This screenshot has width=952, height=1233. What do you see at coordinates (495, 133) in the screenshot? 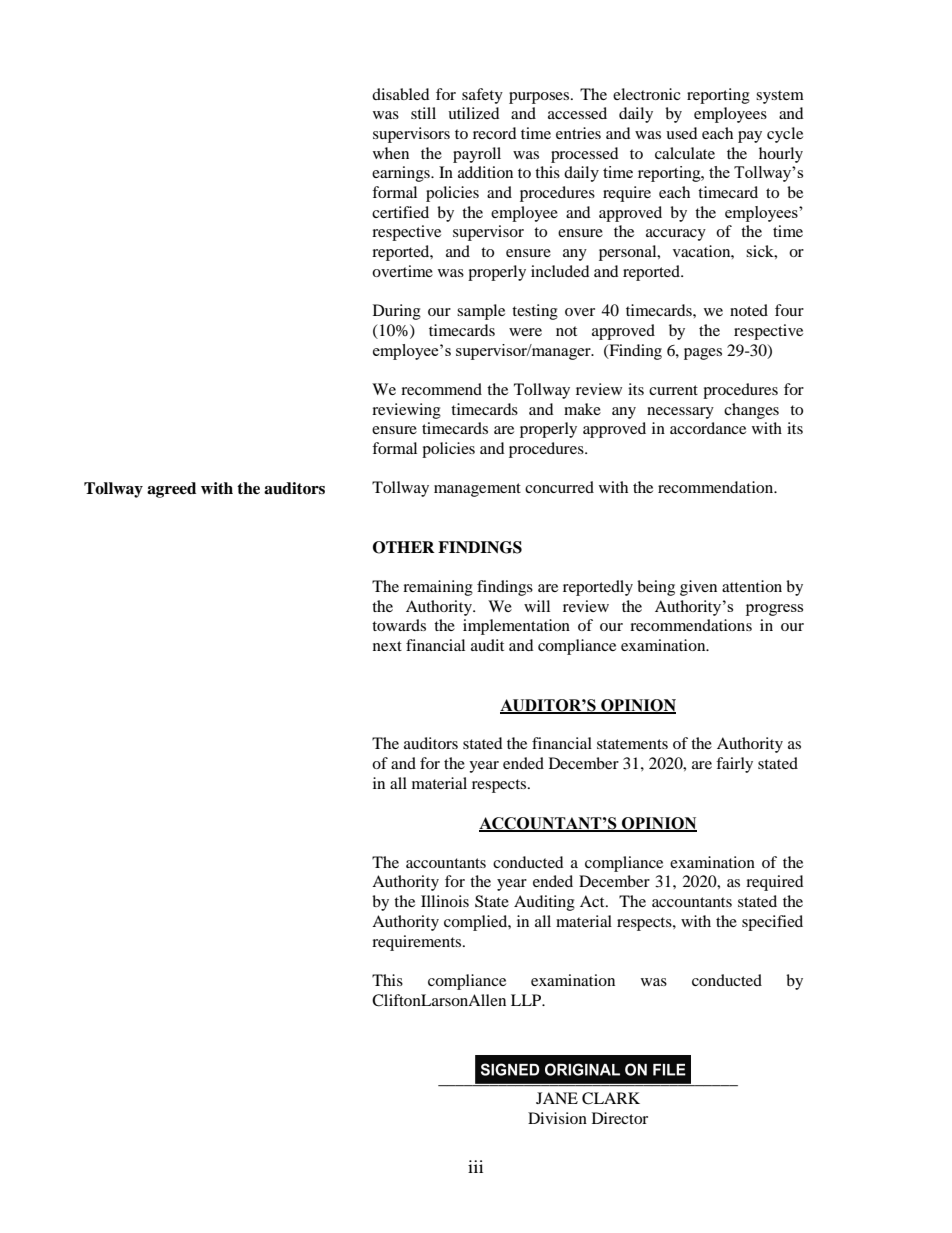
I see `record` at bounding box center [495, 133].
